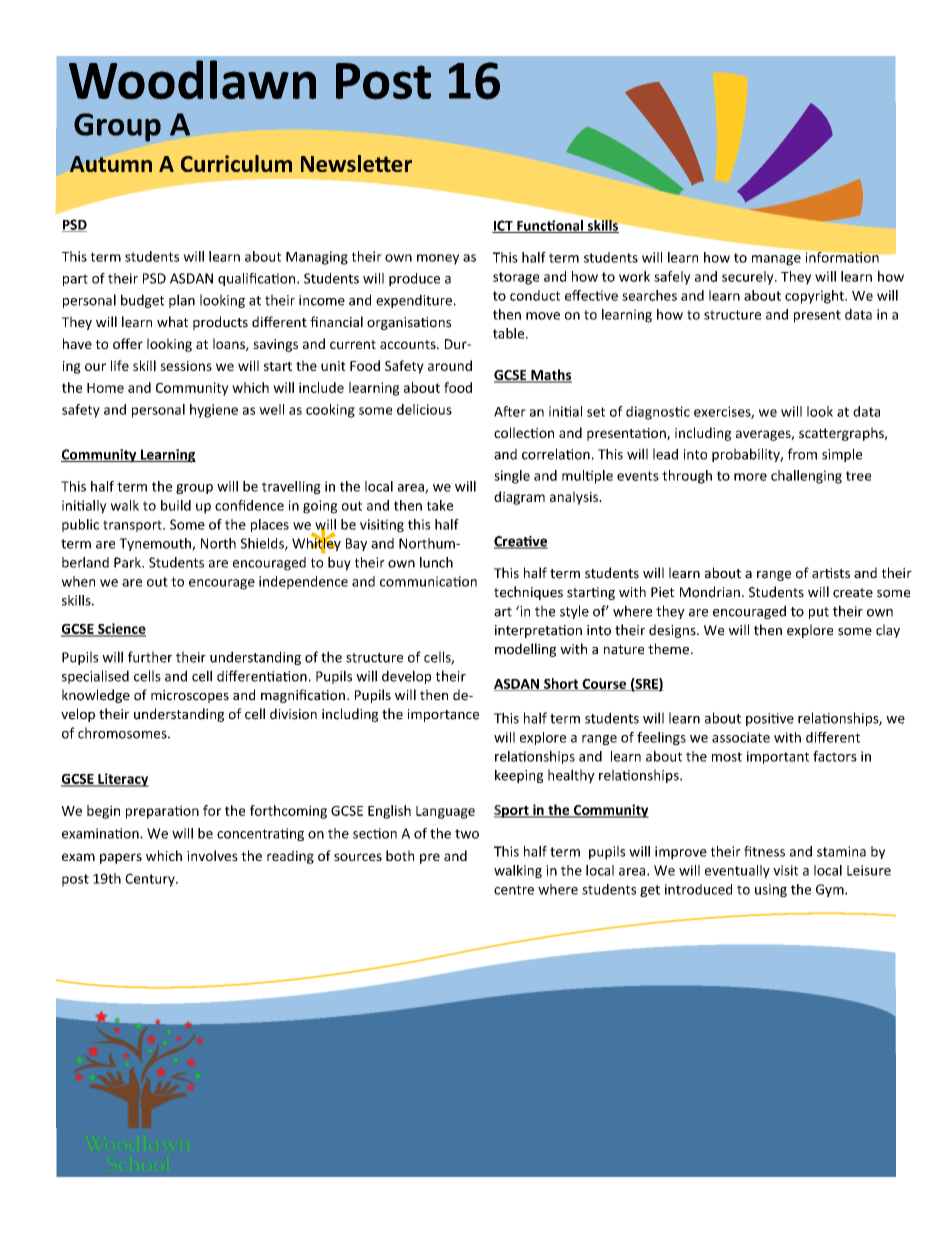  Describe the element at coordinates (819, 613) in the document. I see `put` at that location.
